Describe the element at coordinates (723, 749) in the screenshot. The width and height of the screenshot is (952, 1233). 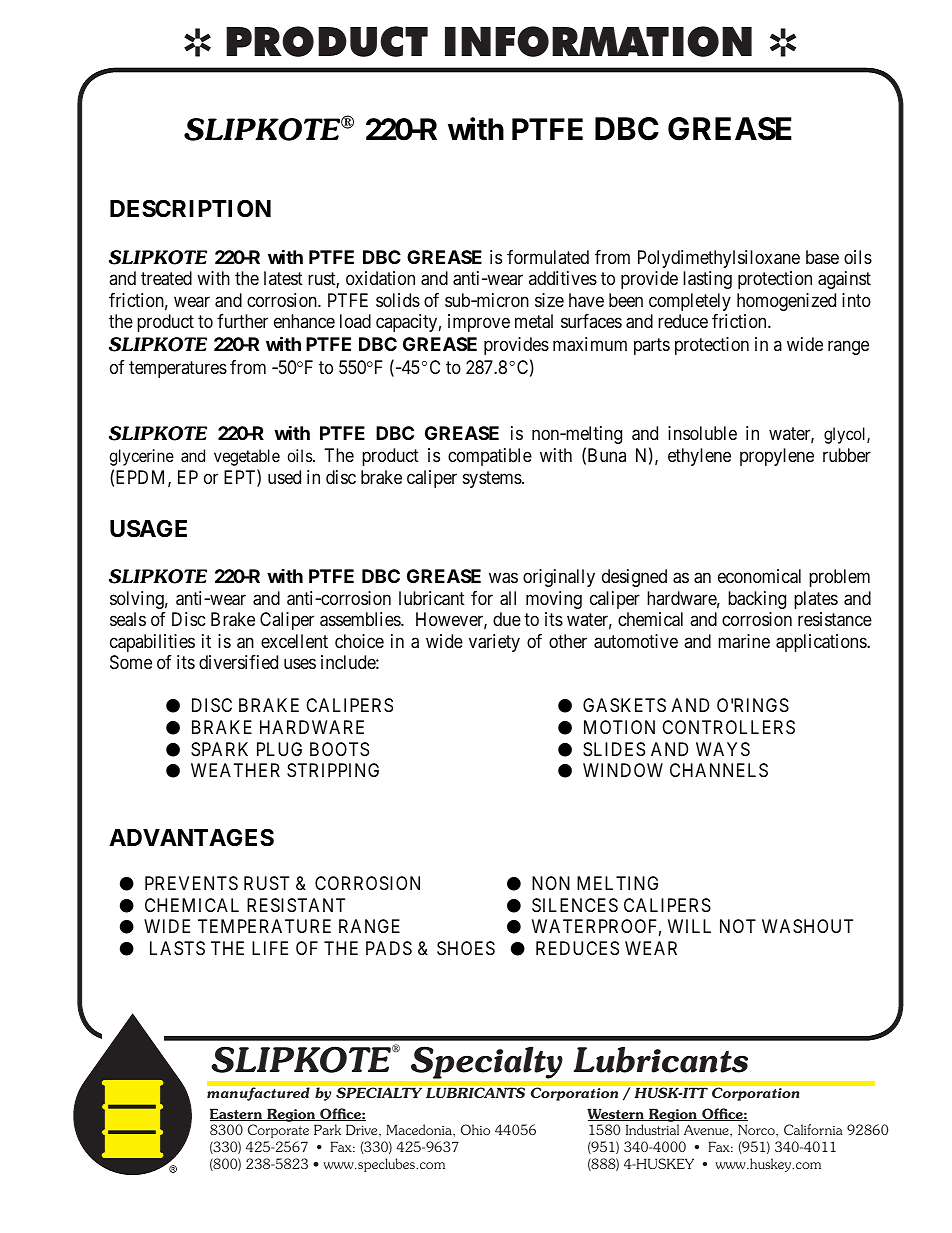
I see `WAYS` at that location.
